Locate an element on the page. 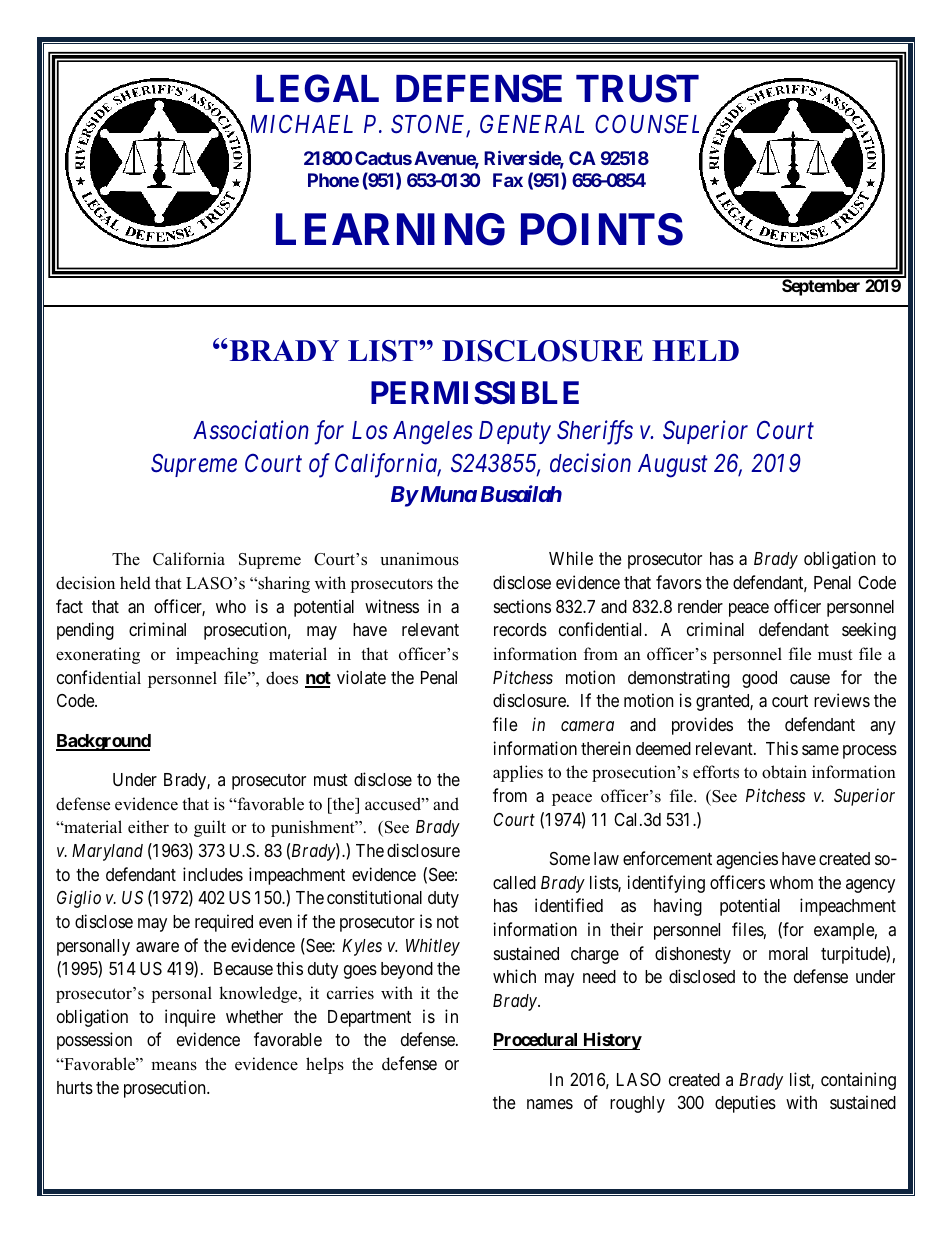  Association is located at coordinates (251, 430).
